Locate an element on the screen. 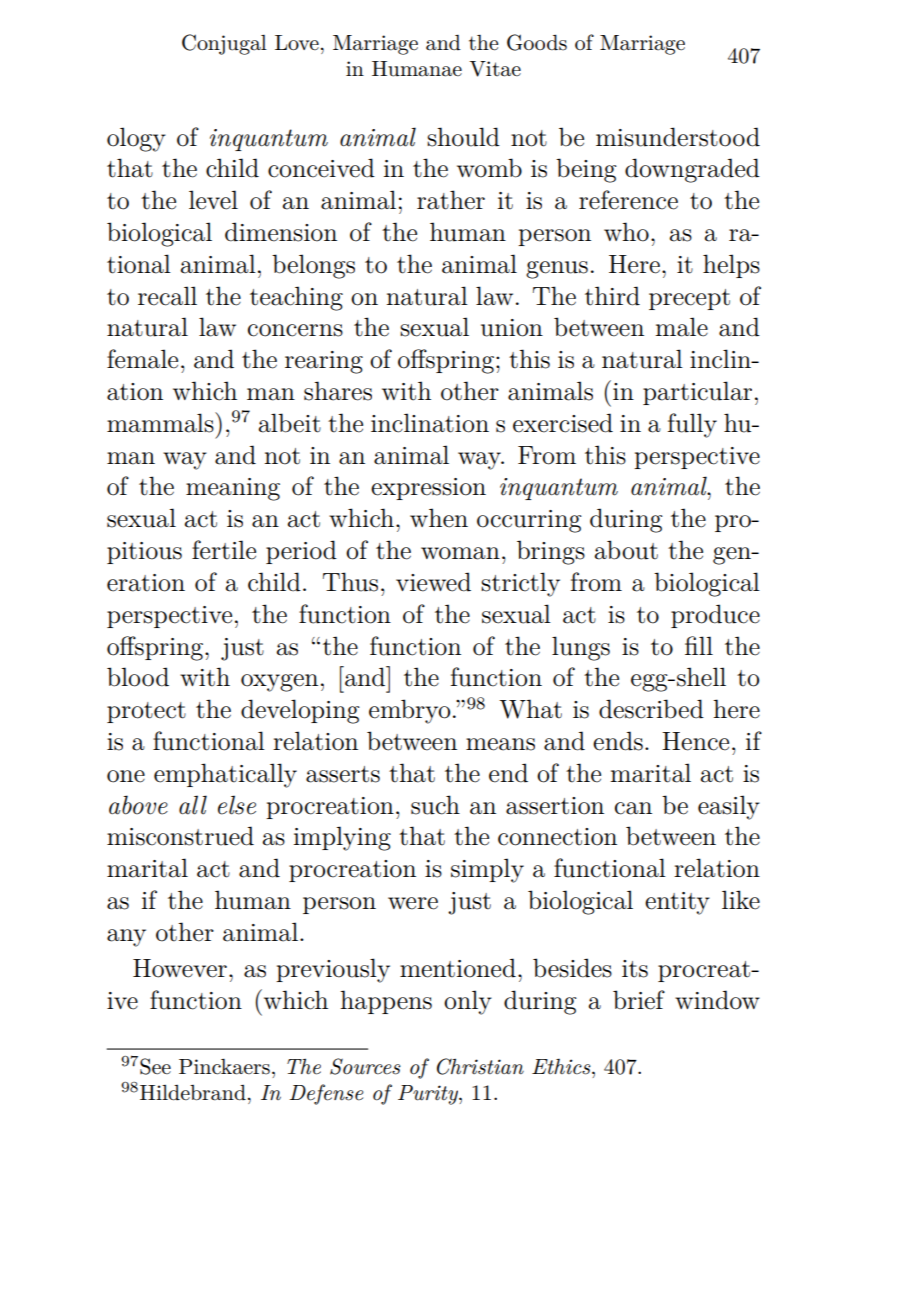 This screenshot has height=1311, width=924. precept is located at coordinates (689, 299).
